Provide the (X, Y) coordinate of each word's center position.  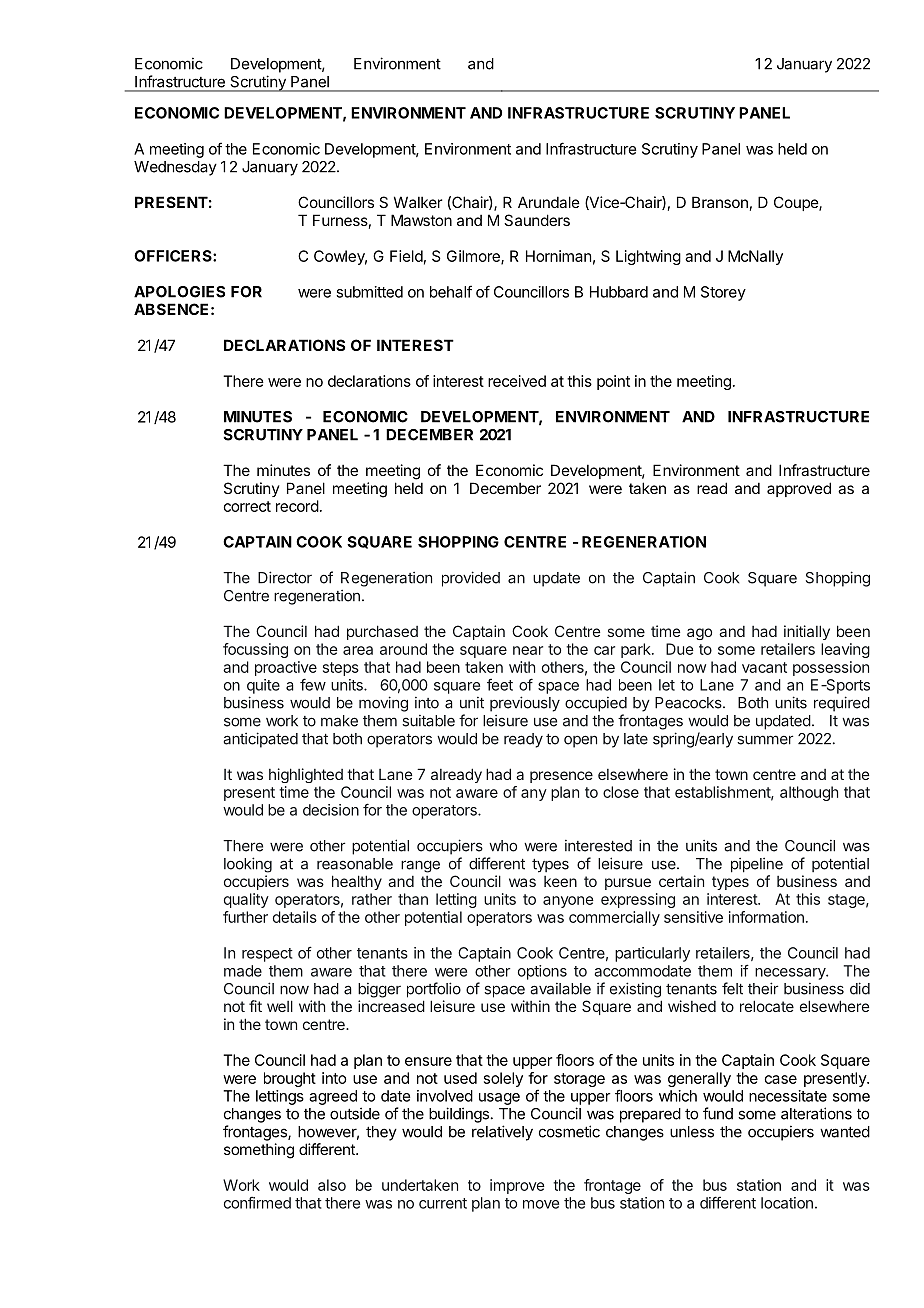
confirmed (257, 1203)
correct (247, 506)
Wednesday (175, 168)
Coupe (797, 203)
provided (471, 579)
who (503, 846)
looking (248, 865)
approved (799, 489)
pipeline (757, 865)
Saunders (537, 220)
